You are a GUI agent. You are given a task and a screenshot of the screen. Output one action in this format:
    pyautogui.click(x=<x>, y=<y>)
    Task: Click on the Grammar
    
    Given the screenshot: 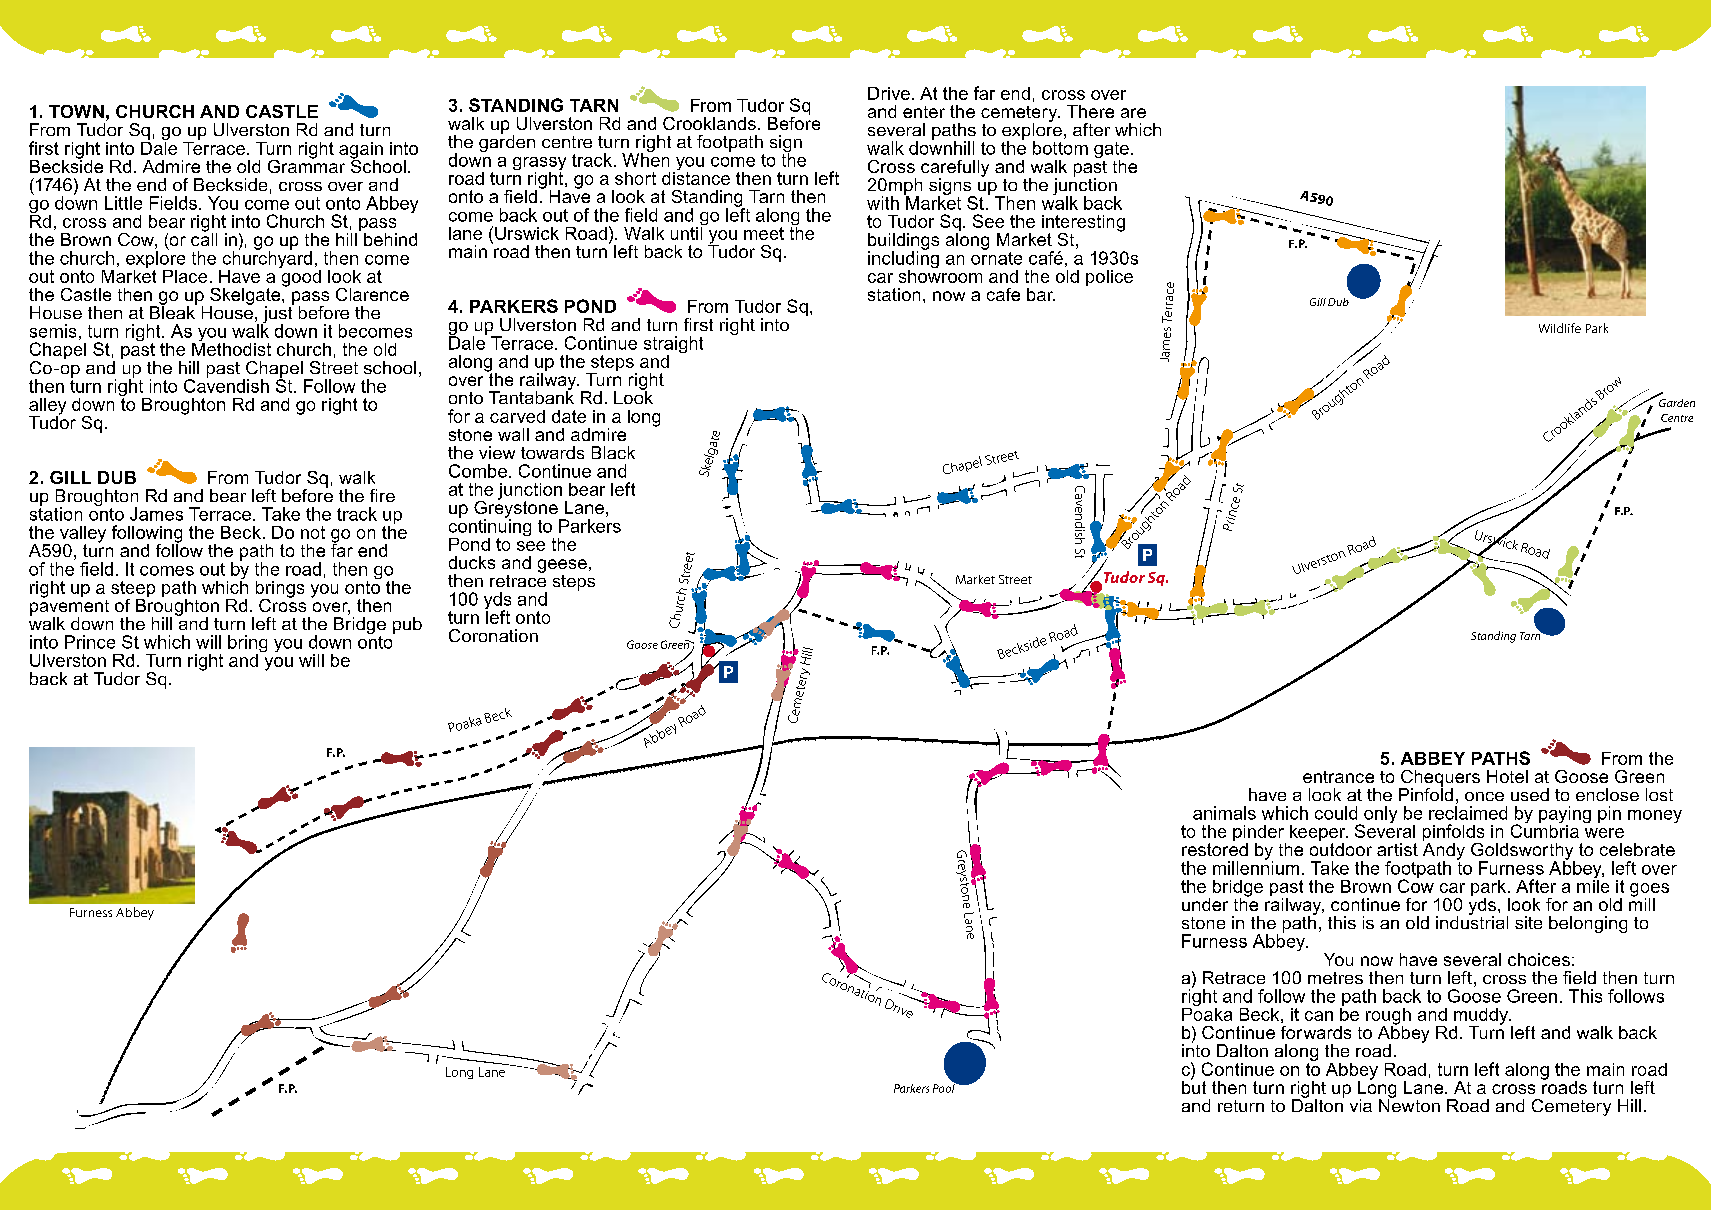 What is the action you would take?
    pyautogui.click(x=306, y=165)
